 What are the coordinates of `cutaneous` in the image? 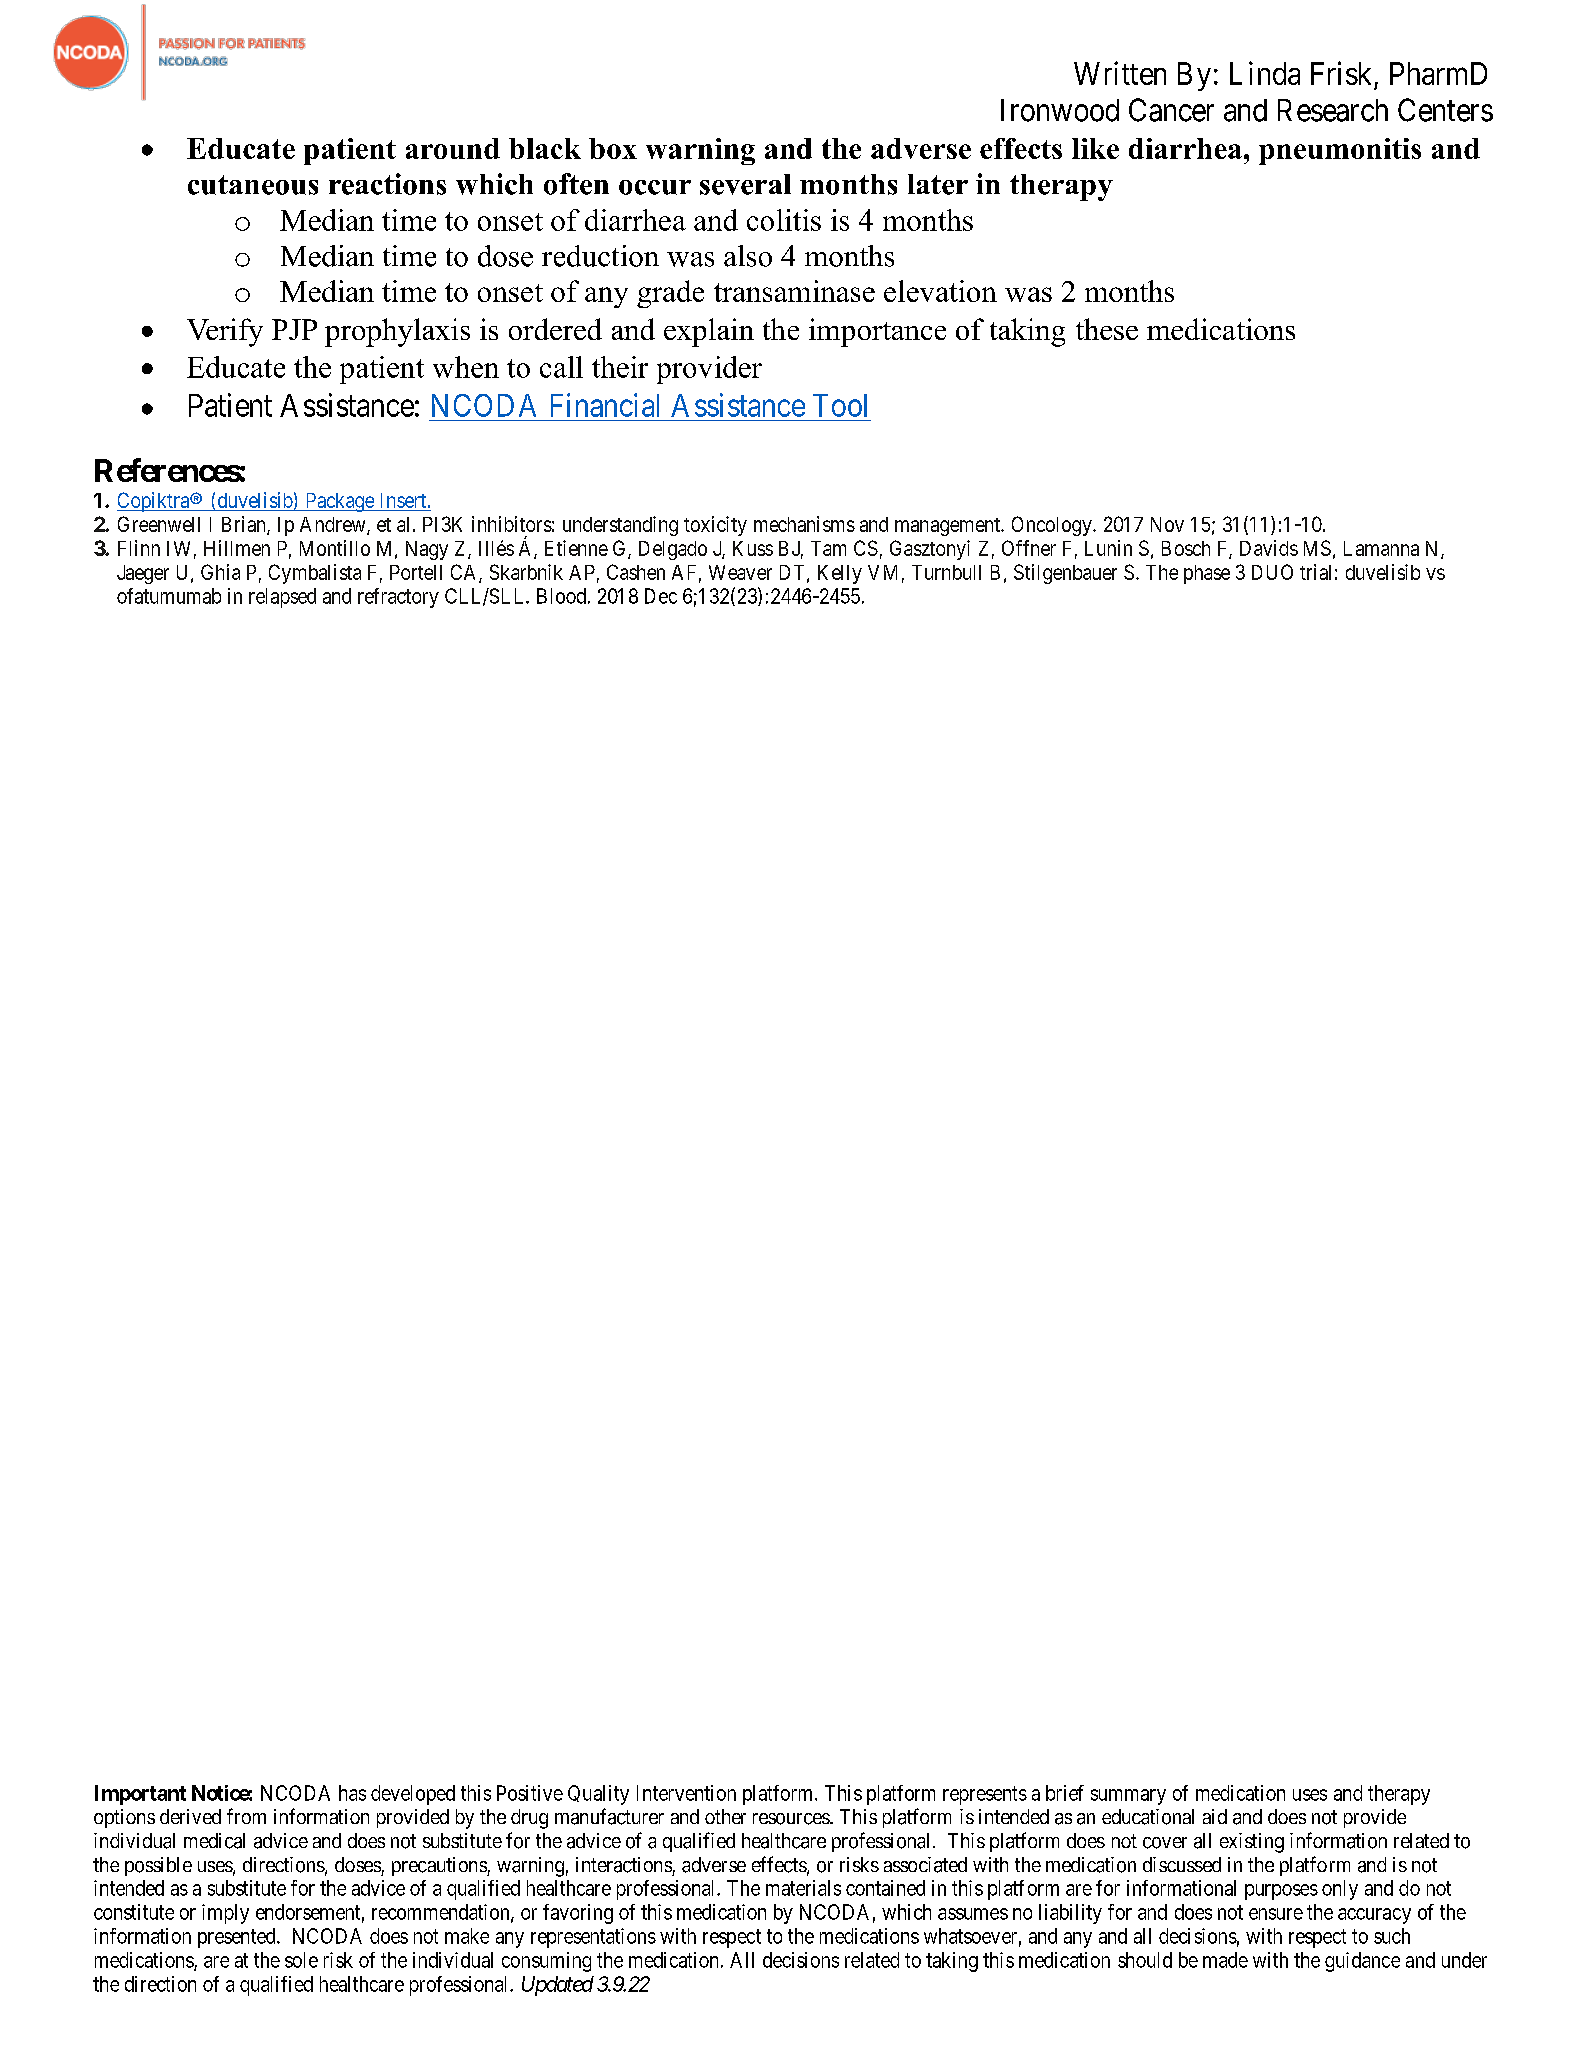 It's located at (253, 185).
